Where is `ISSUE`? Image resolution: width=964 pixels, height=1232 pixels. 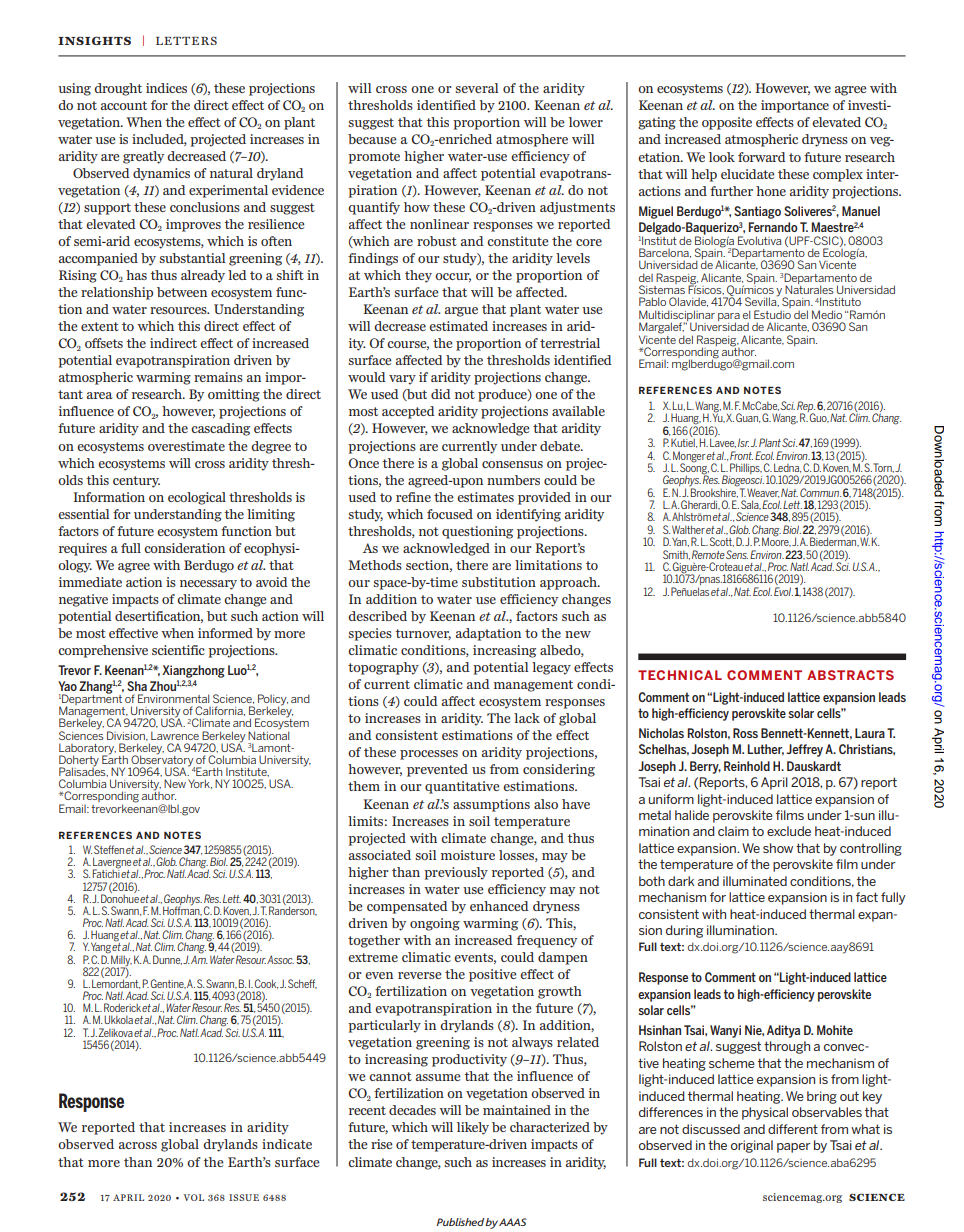 ISSUE is located at coordinates (244, 1197).
